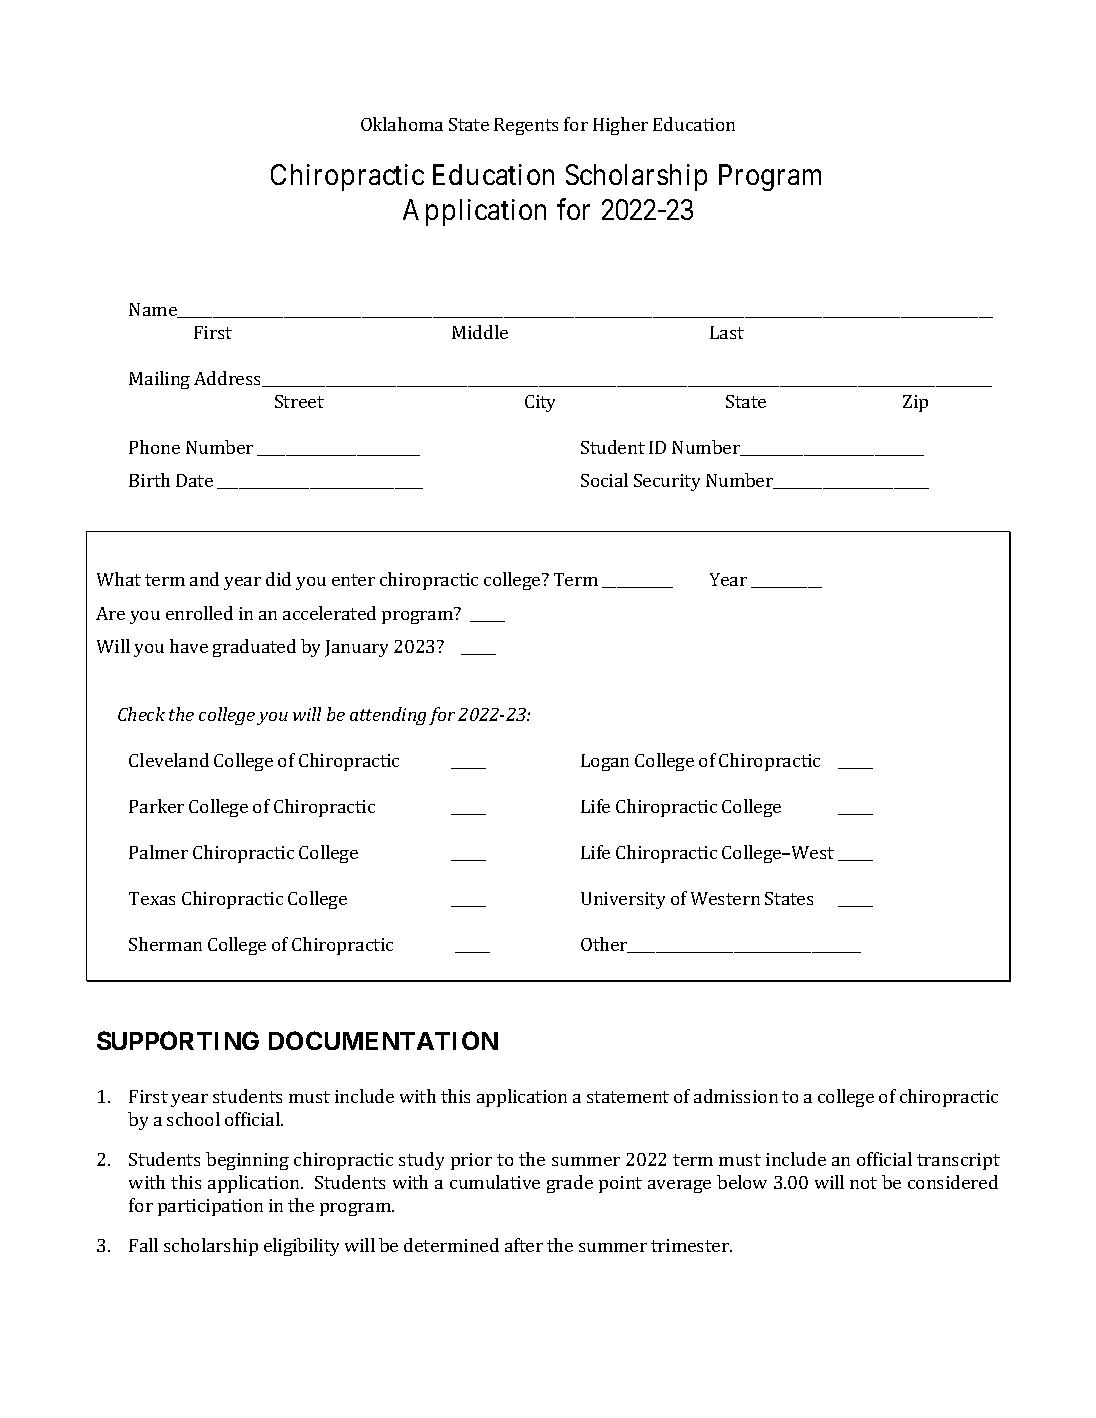  What do you see at coordinates (736, 1096) in the screenshot?
I see `admission` at bounding box center [736, 1096].
